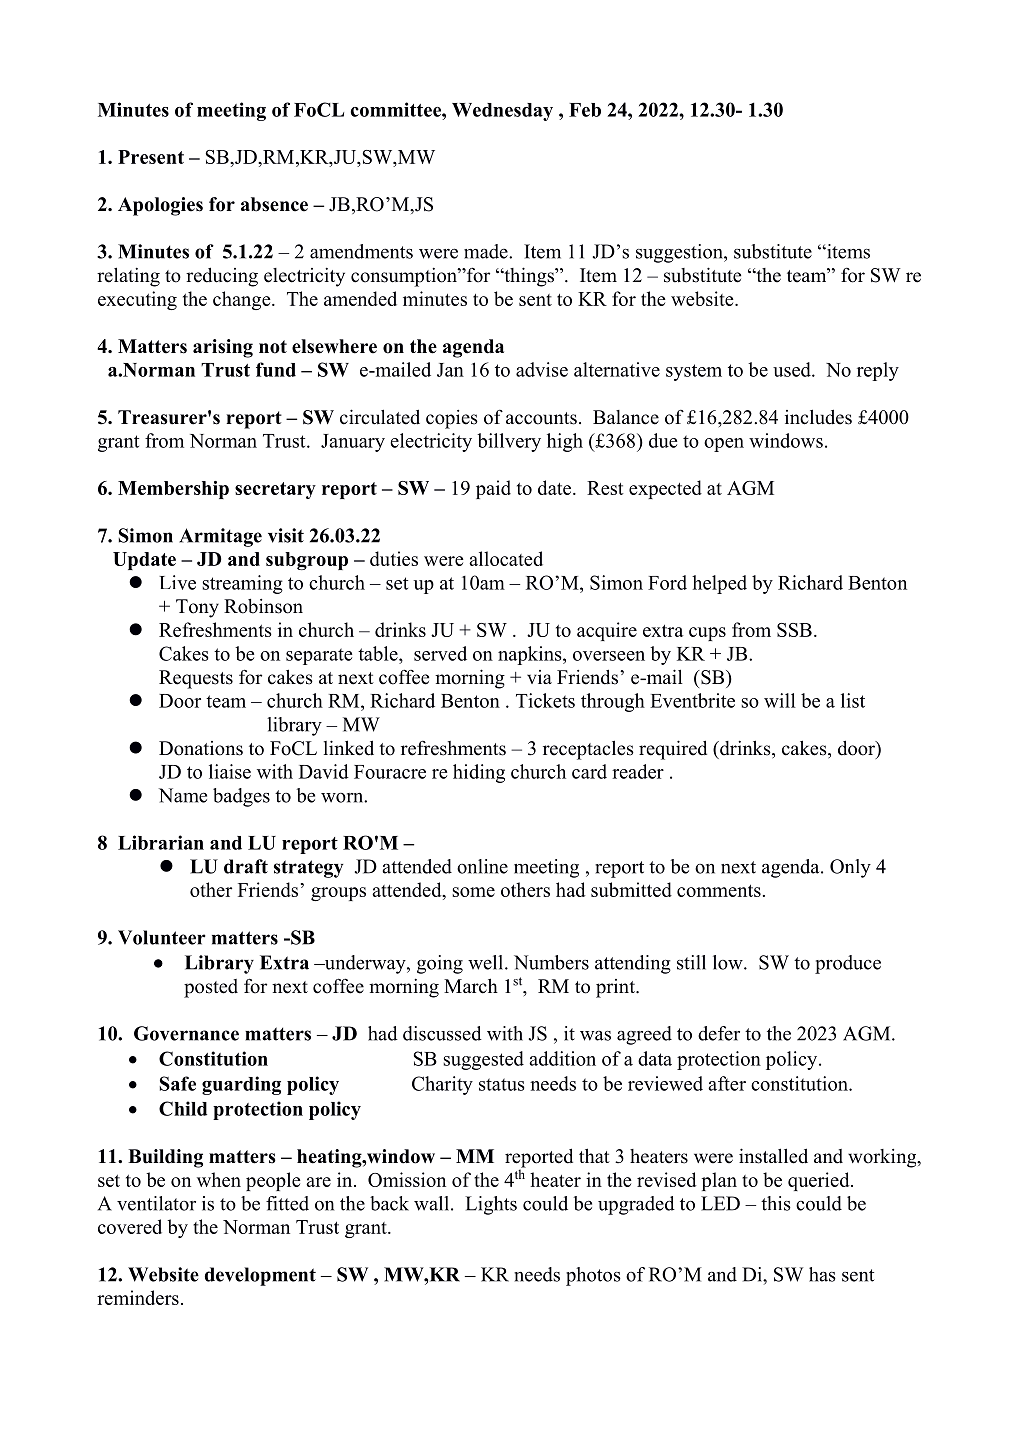 This screenshot has height=1443, width=1020. I want to click on some, so click(473, 892).
